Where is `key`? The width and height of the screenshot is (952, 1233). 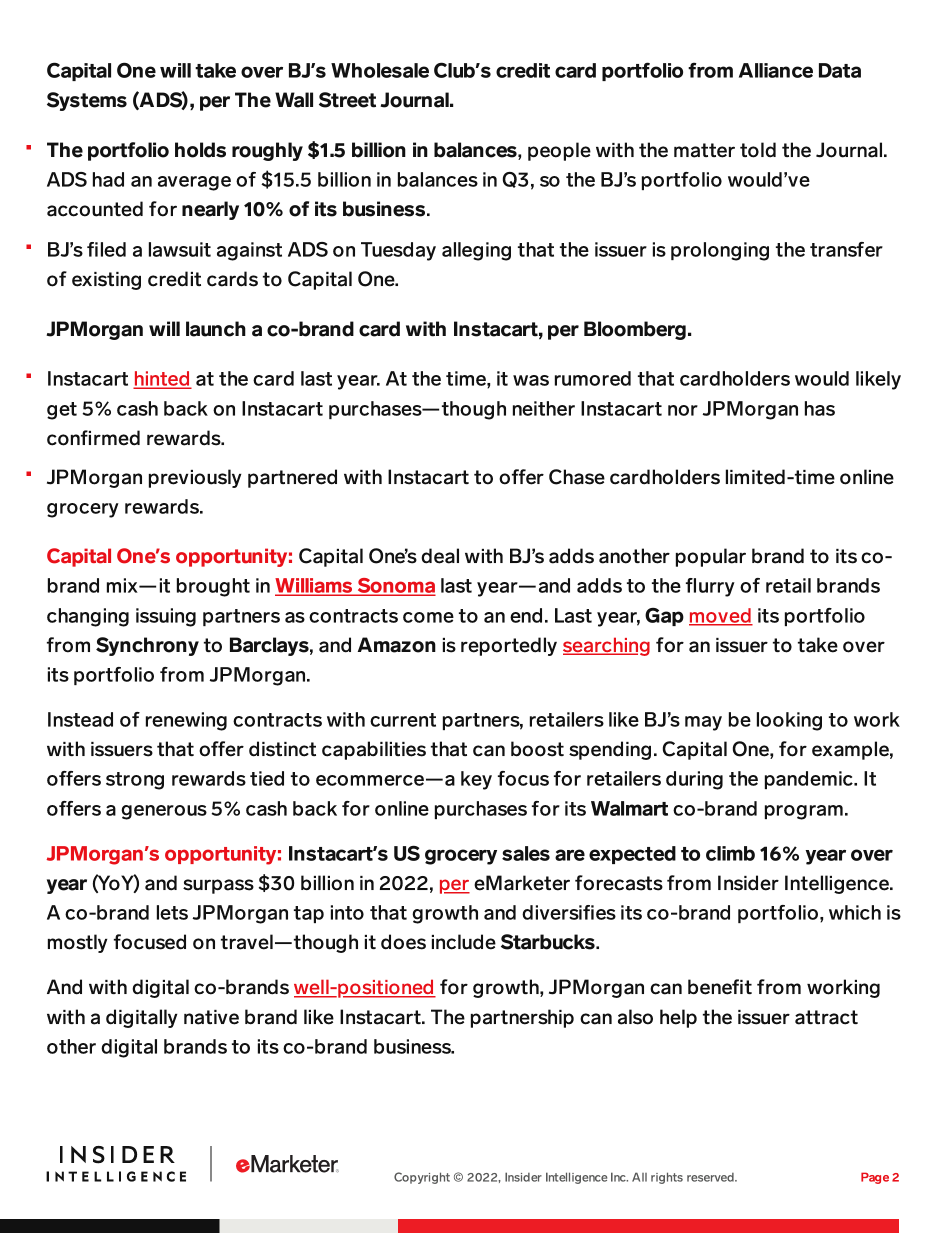
key is located at coordinates (476, 780).
